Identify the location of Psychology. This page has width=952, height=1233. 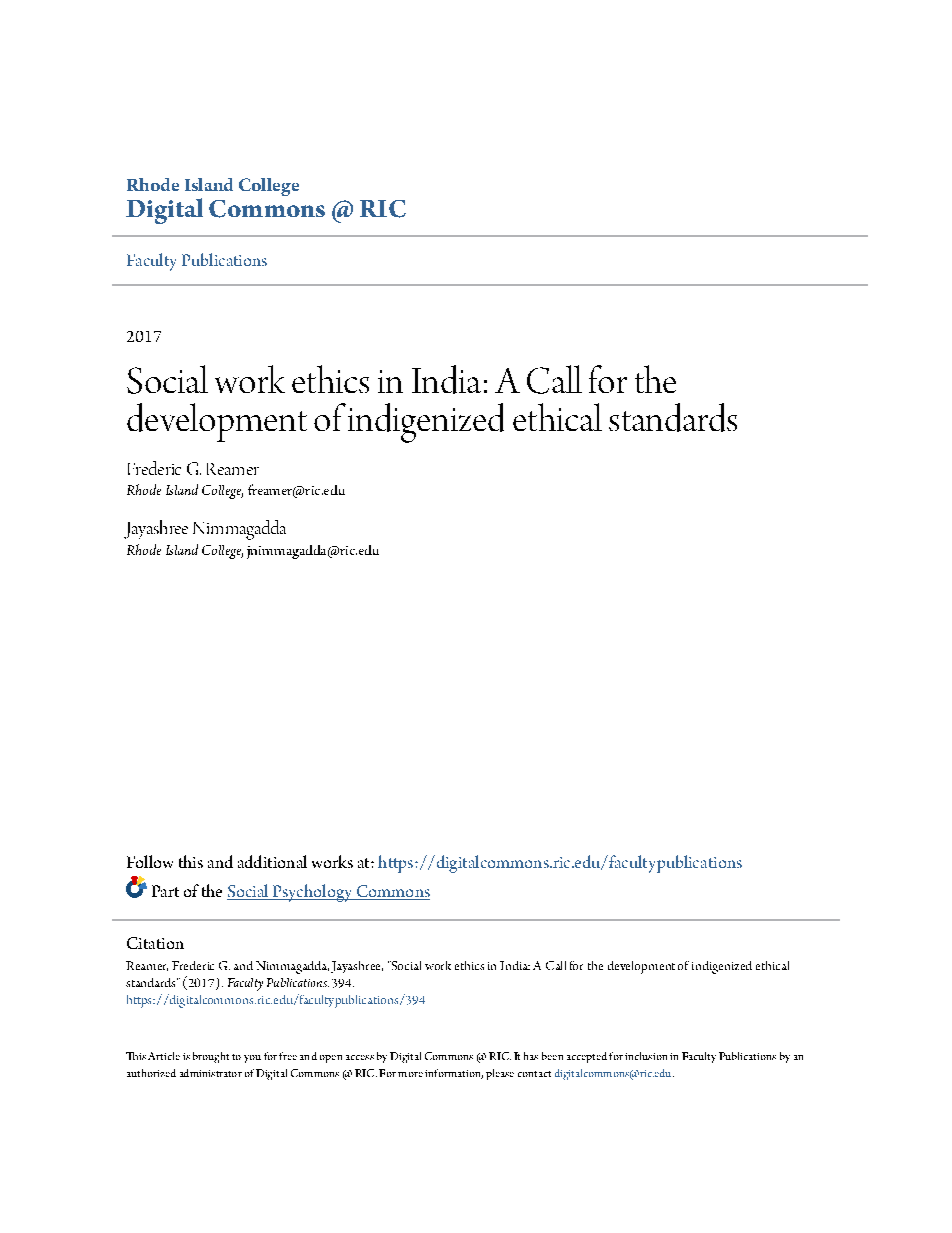
(312, 893).
